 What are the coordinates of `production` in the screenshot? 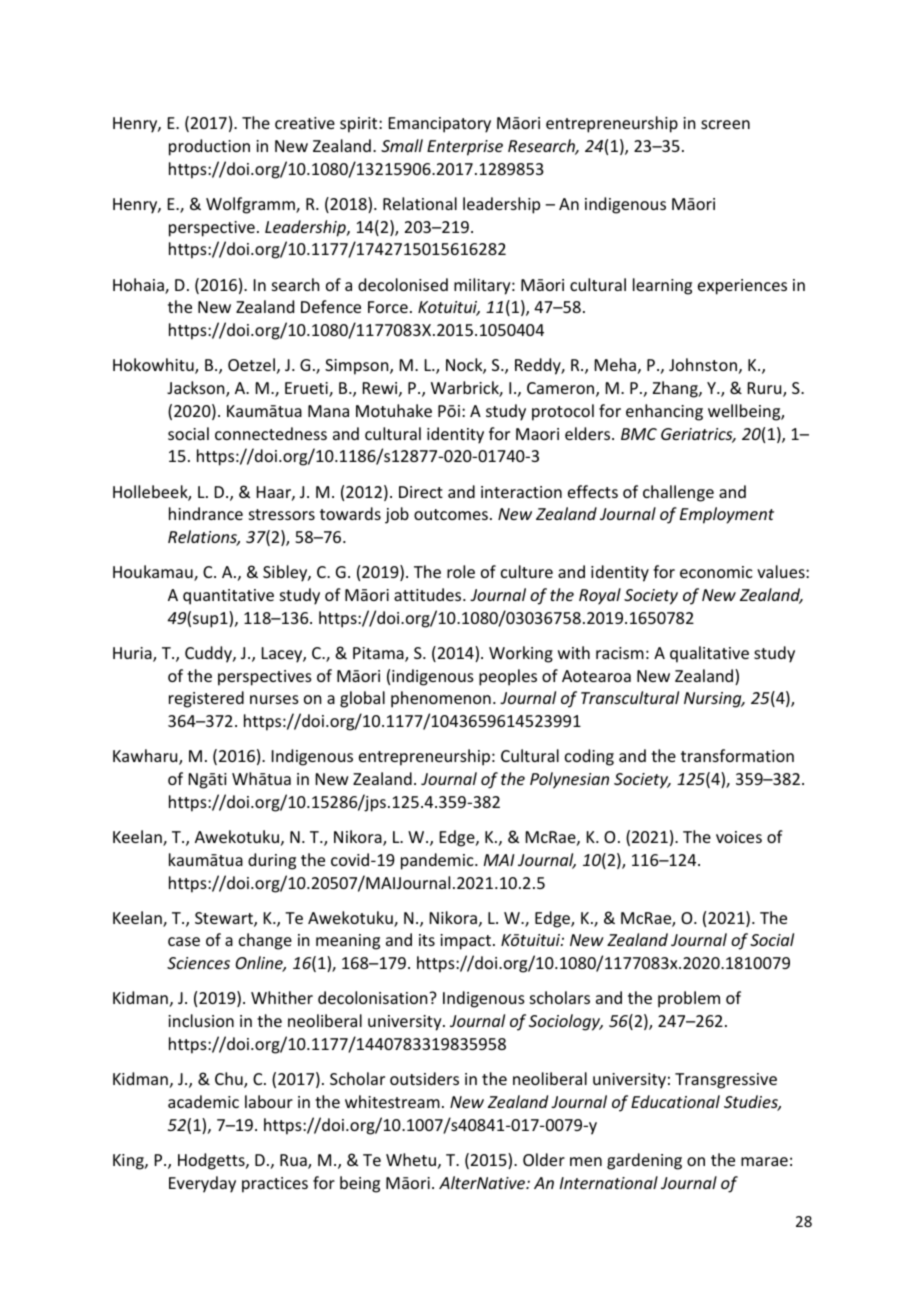 It's located at (209, 147).
